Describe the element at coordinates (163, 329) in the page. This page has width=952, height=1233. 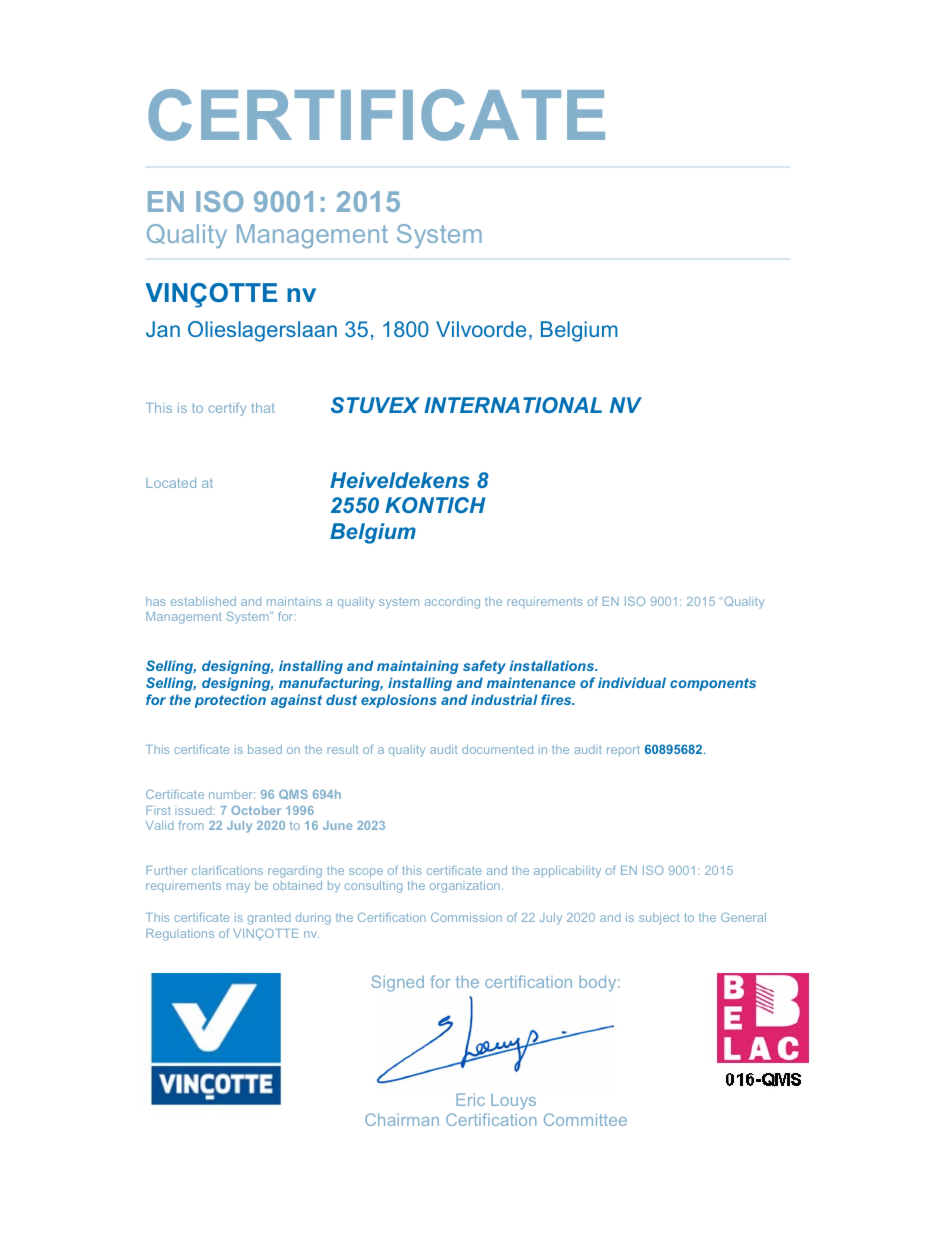
I see `Jan` at that location.
